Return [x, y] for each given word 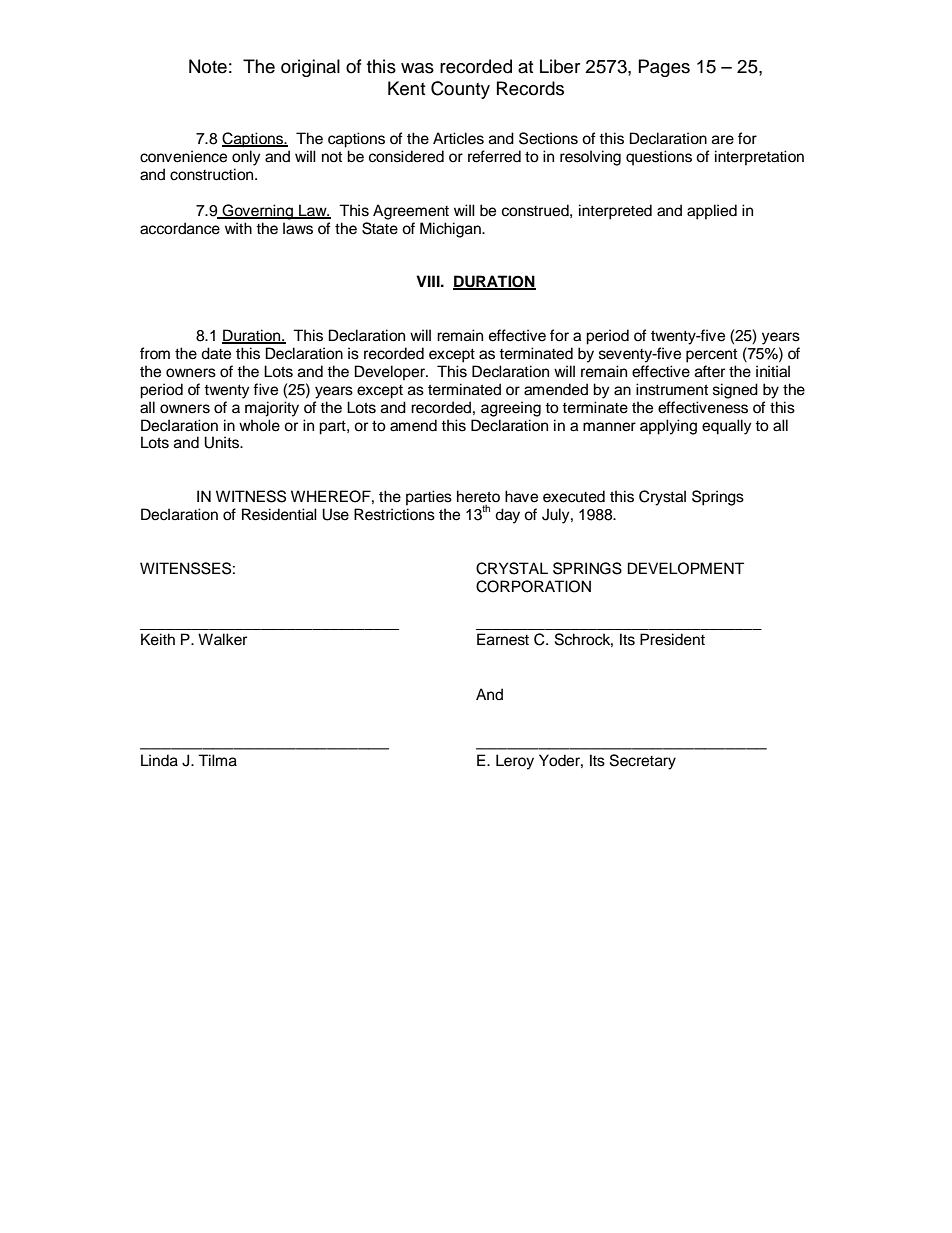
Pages [664, 68]
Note [208, 66]
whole [259, 425]
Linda [159, 760]
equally [726, 427]
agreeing [511, 409]
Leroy [515, 762]
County [460, 90]
